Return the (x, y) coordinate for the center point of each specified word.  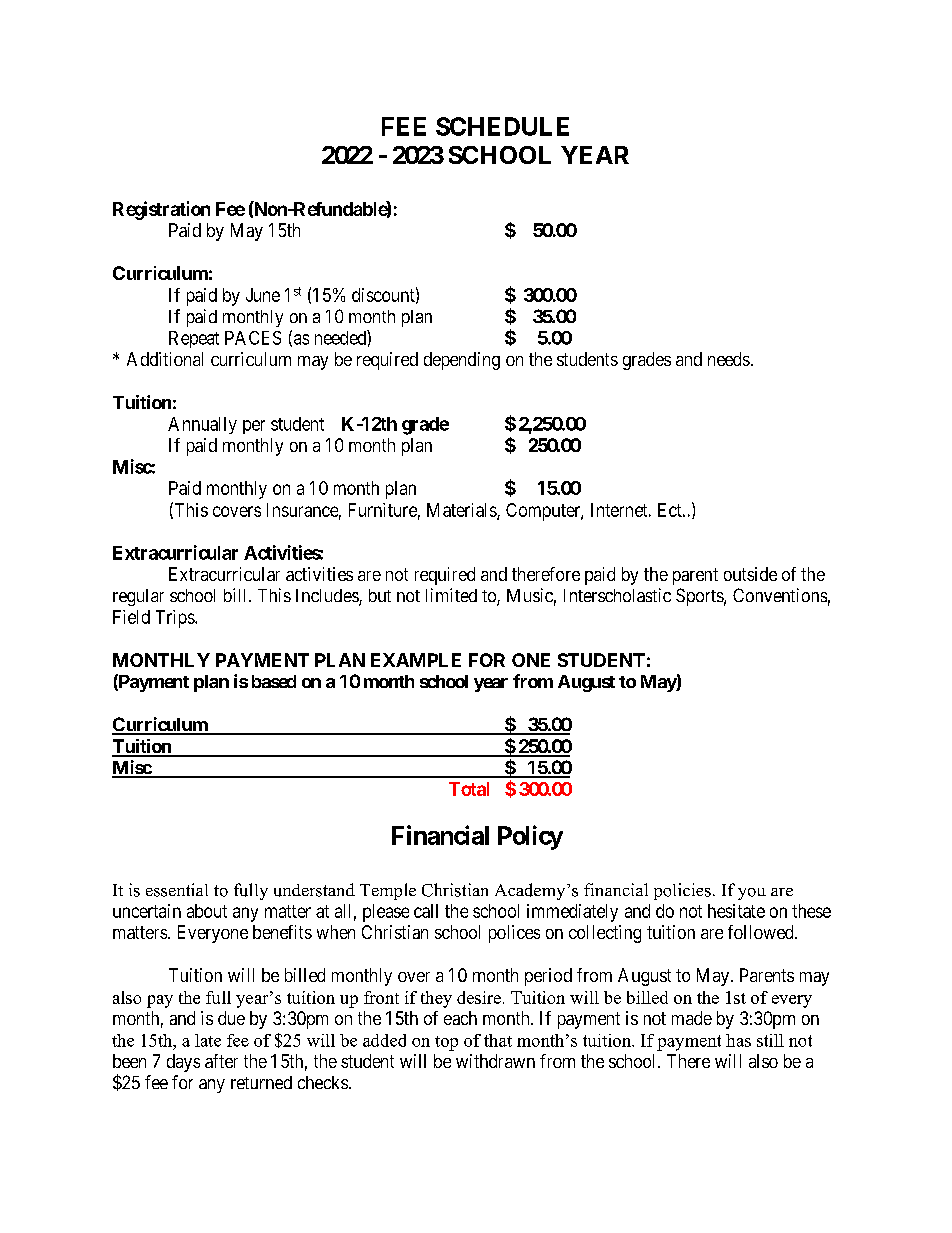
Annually (202, 425)
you (752, 894)
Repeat (194, 339)
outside (750, 574)
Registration (161, 210)
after (221, 1061)
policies (682, 891)
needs (729, 359)
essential (177, 890)
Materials (462, 511)
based (274, 681)
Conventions (780, 595)
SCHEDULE (502, 126)
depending (462, 361)
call (426, 911)
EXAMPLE (416, 660)
